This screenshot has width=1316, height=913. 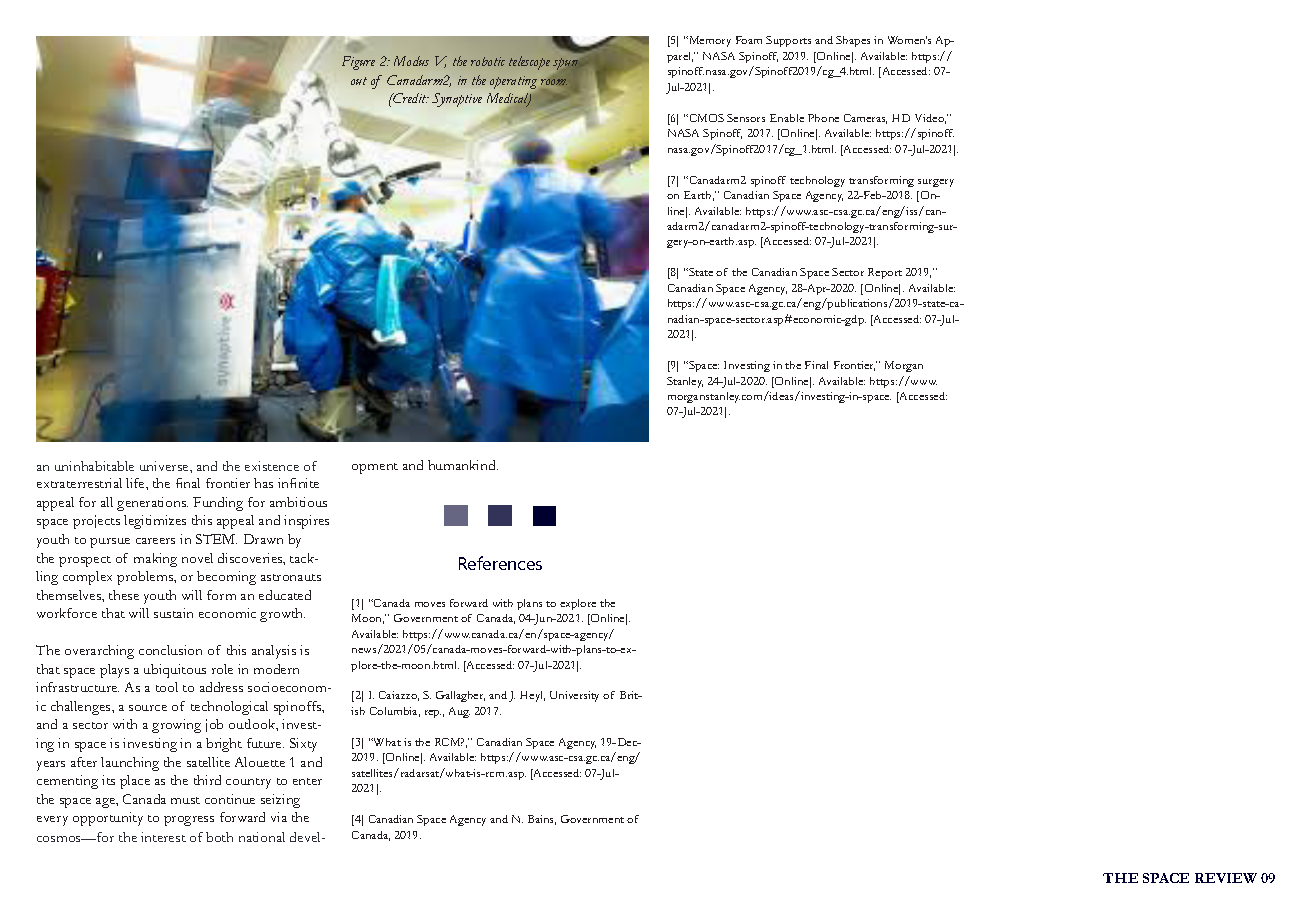 I want to click on Video, so click(x=930, y=119).
